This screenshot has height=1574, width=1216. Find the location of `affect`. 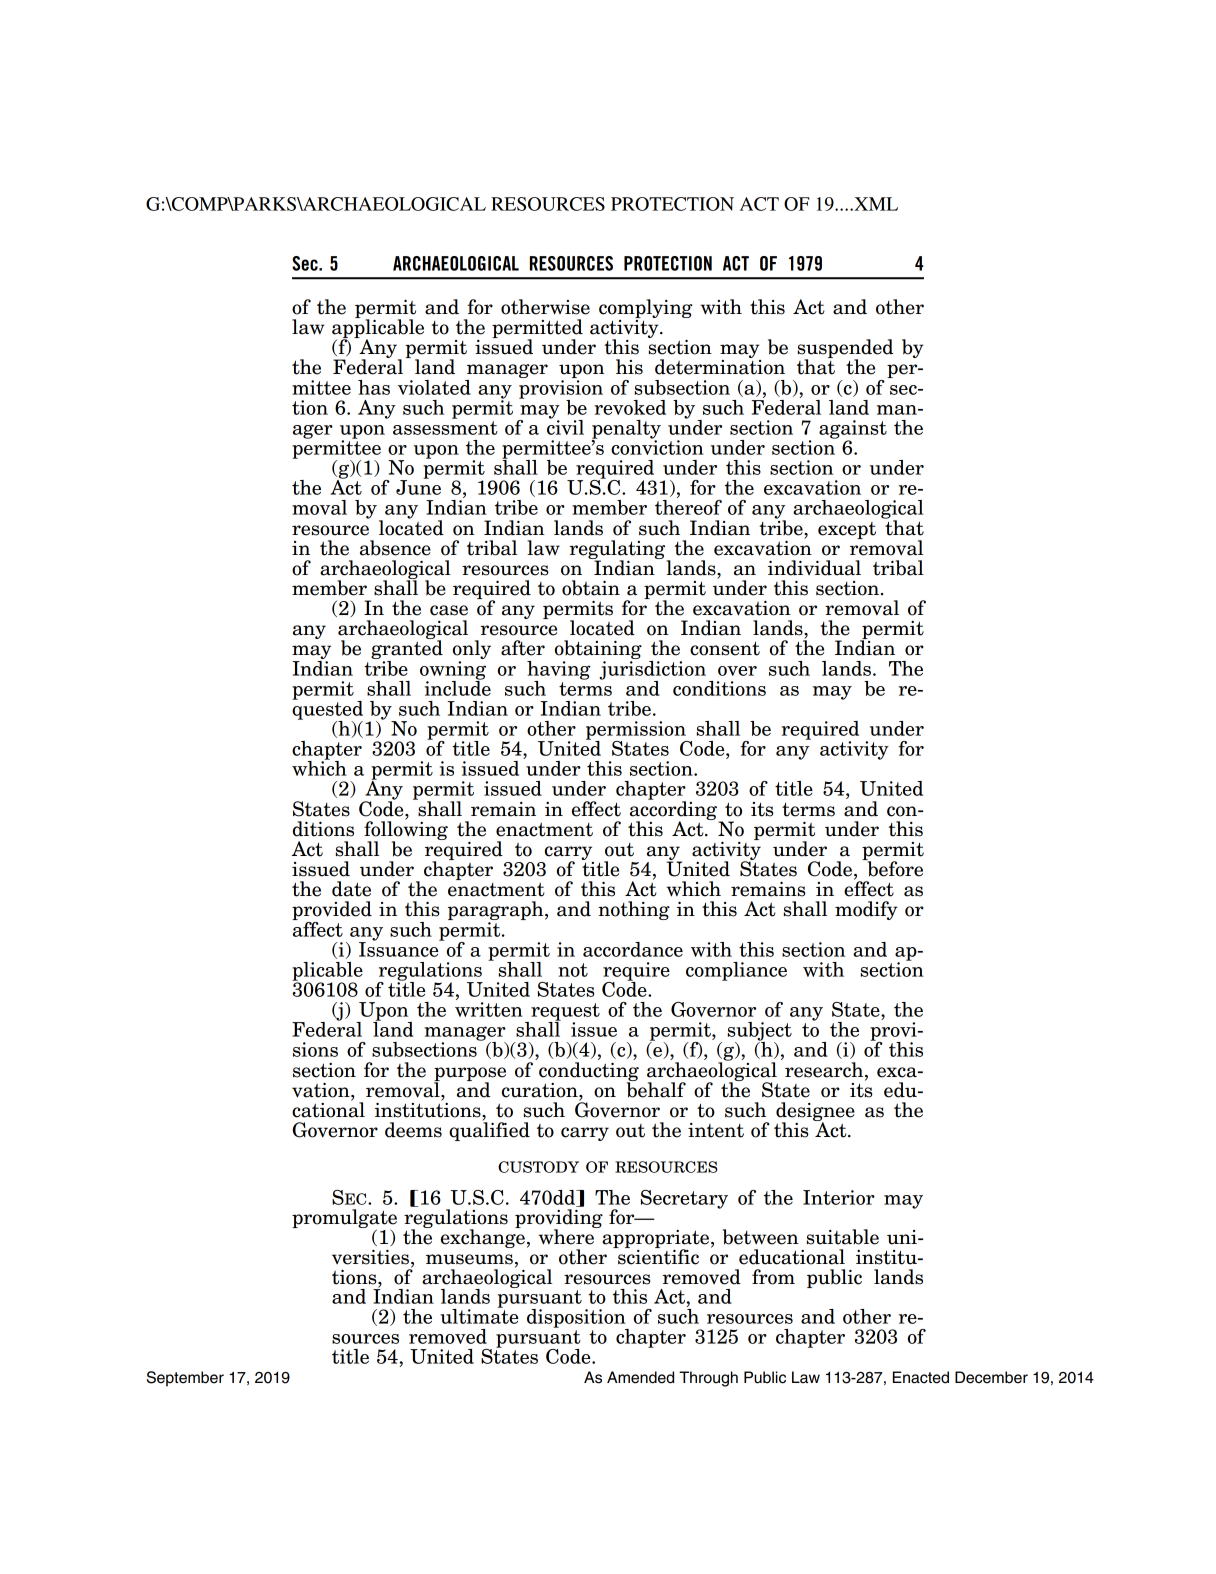

affect is located at coordinates (317, 928).
